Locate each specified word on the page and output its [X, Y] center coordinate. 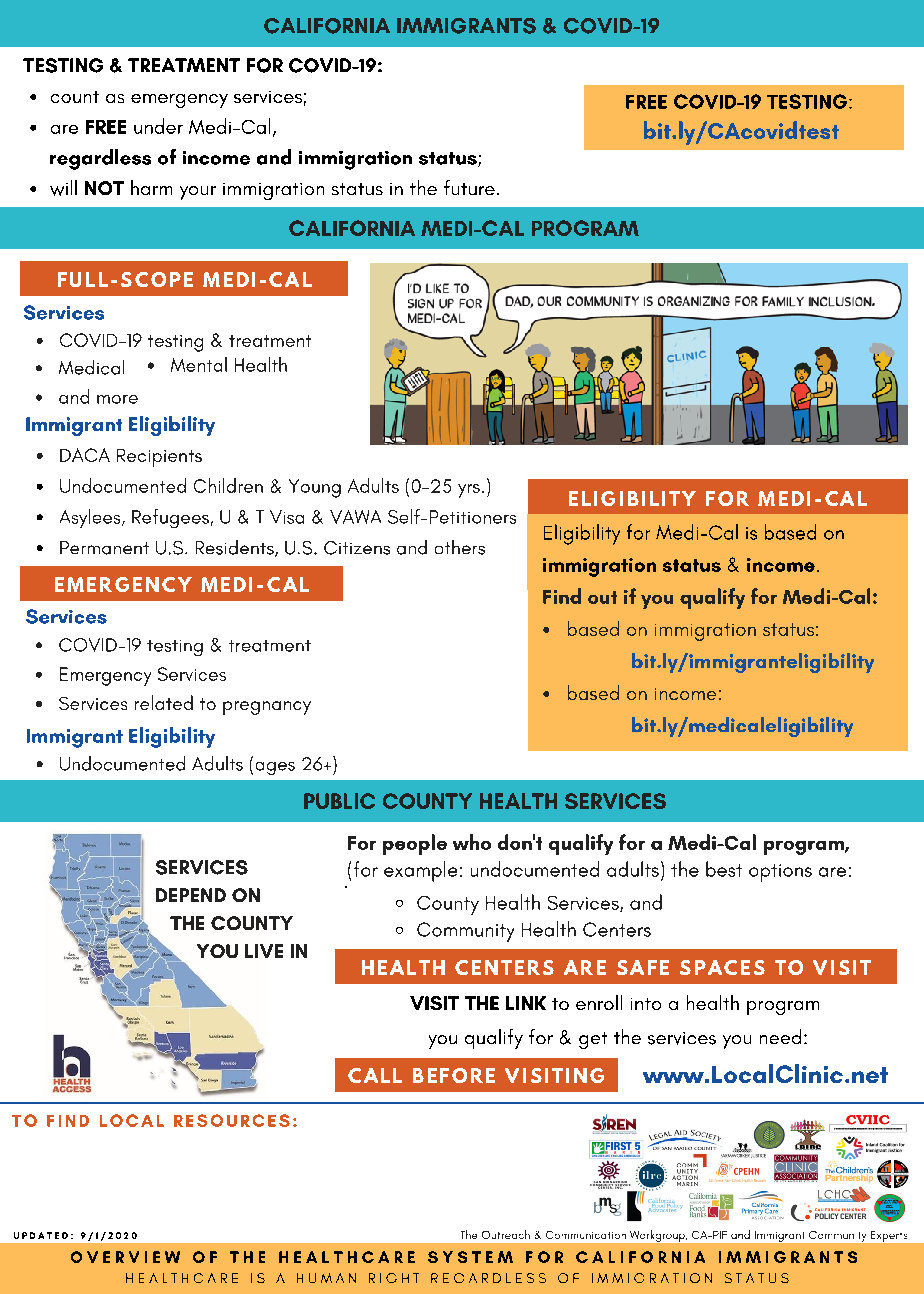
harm [151, 187]
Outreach [506, 1234]
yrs [469, 491]
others [460, 547]
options [780, 873]
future [469, 187]
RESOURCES [232, 1120]
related [164, 702]
